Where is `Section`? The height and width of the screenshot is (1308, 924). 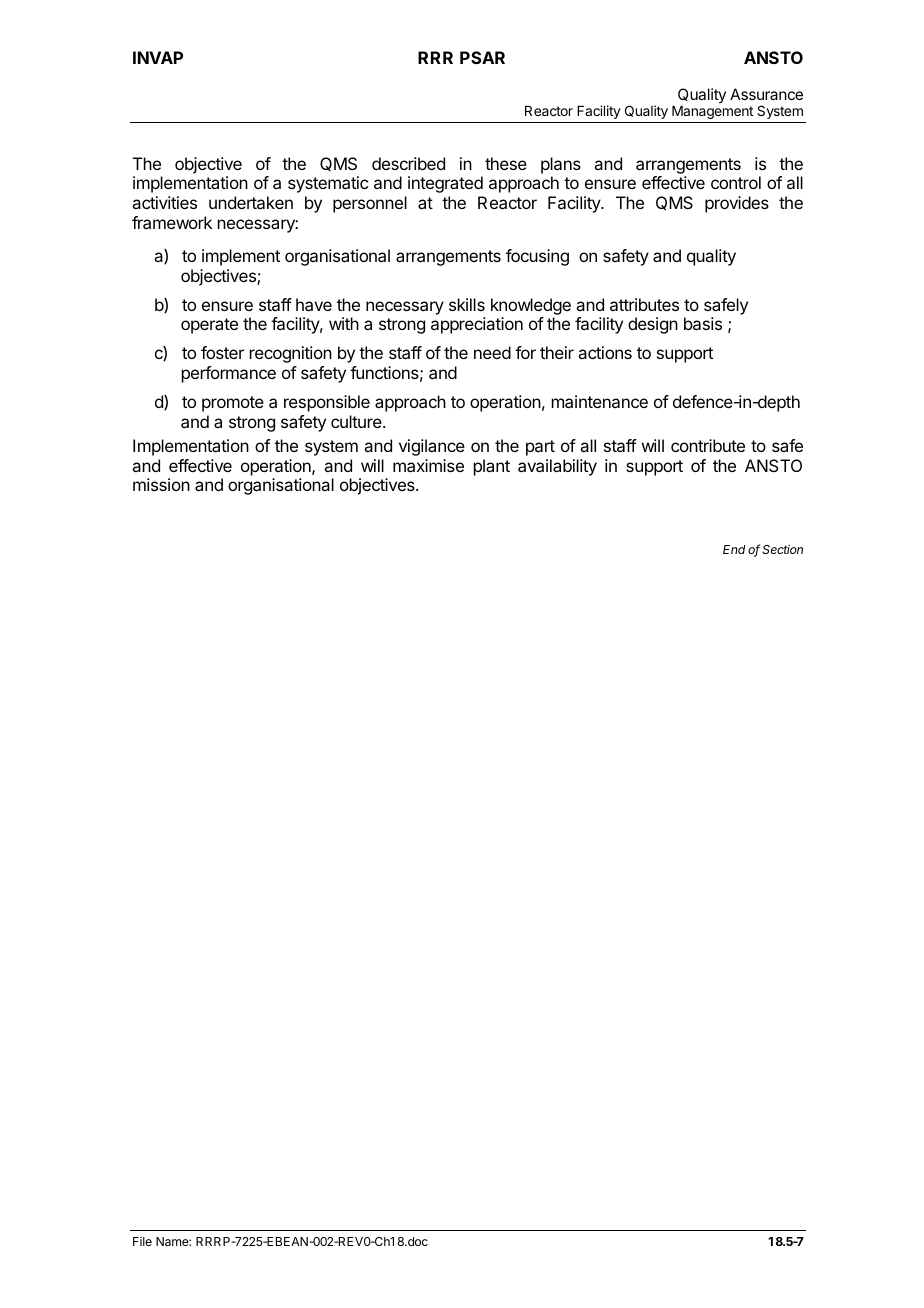 Section is located at coordinates (782, 549).
